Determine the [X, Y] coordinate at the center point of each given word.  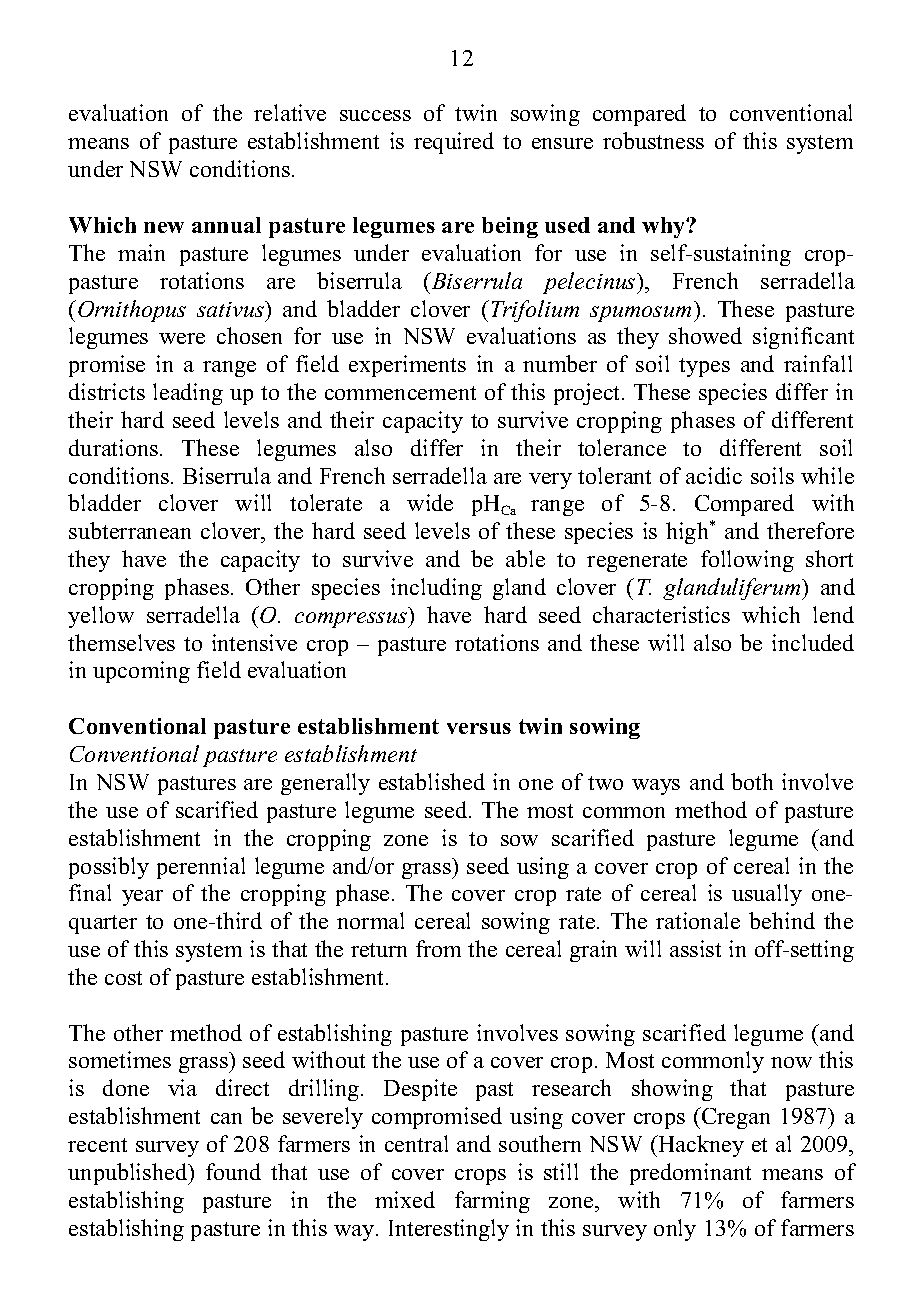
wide [430, 502]
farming [492, 1202]
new [164, 227]
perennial [201, 868]
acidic [714, 475]
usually [767, 895]
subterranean [130, 530]
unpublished [129, 1174]
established [432, 781]
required [454, 143]
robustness [653, 140]
